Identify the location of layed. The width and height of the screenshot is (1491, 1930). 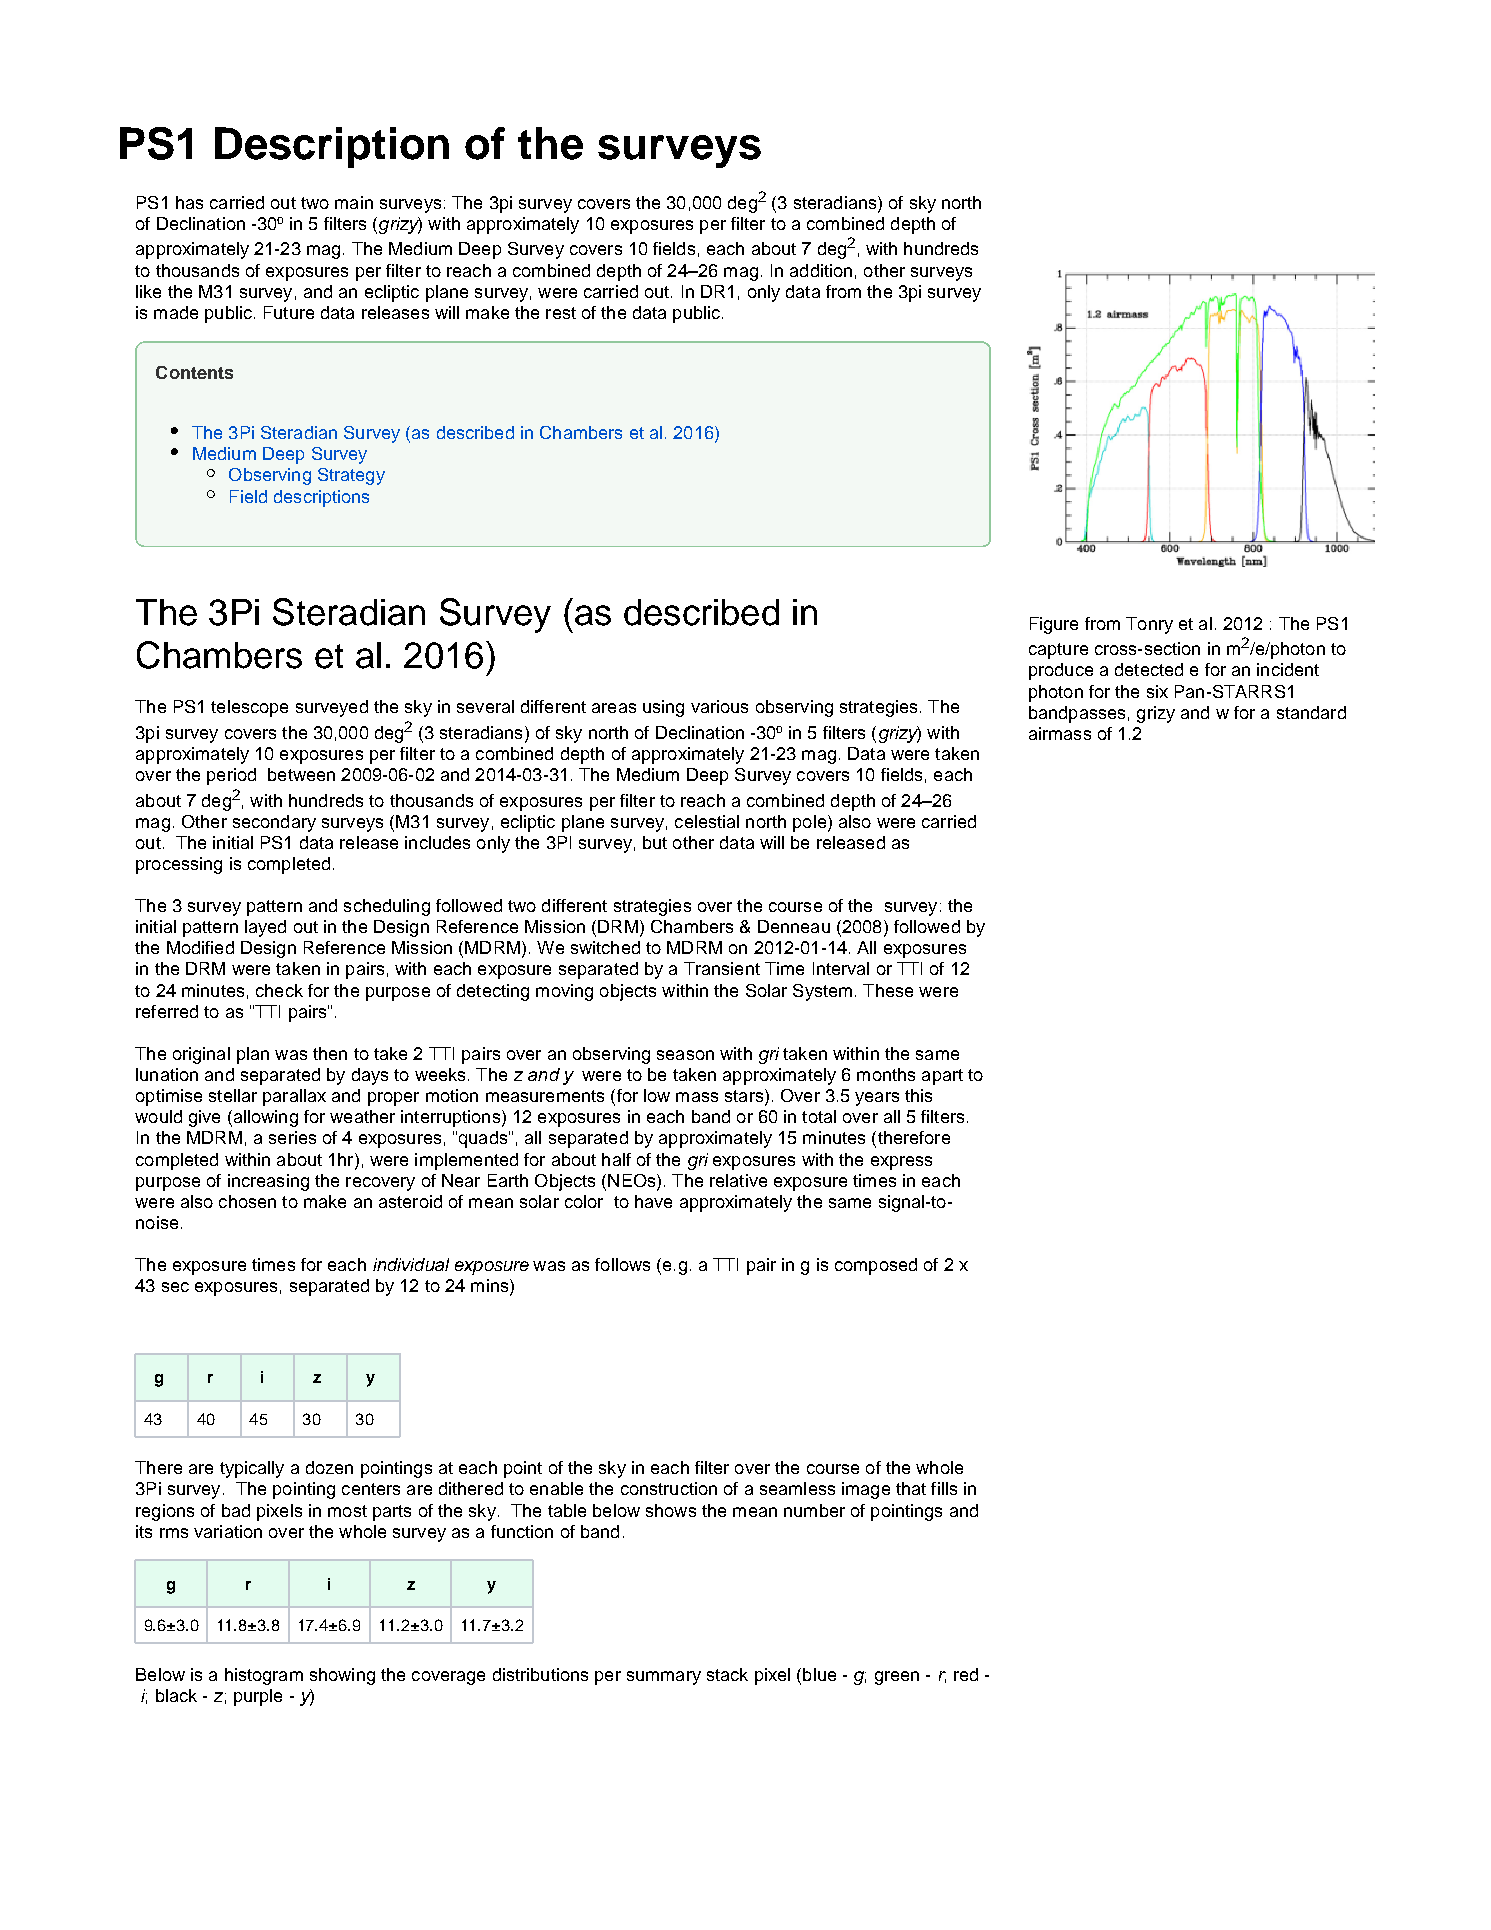
(265, 928).
